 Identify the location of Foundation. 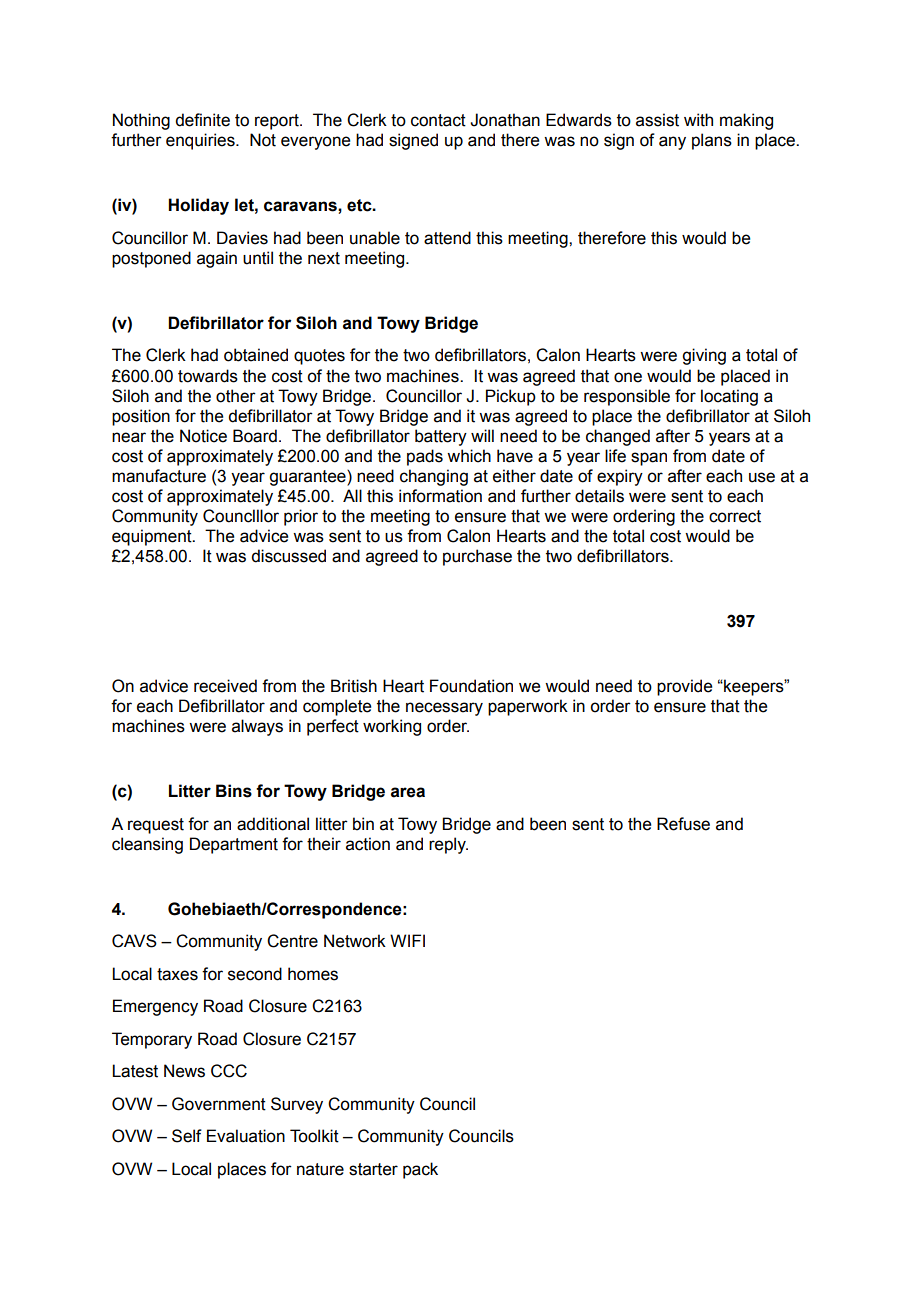
(471, 686).
